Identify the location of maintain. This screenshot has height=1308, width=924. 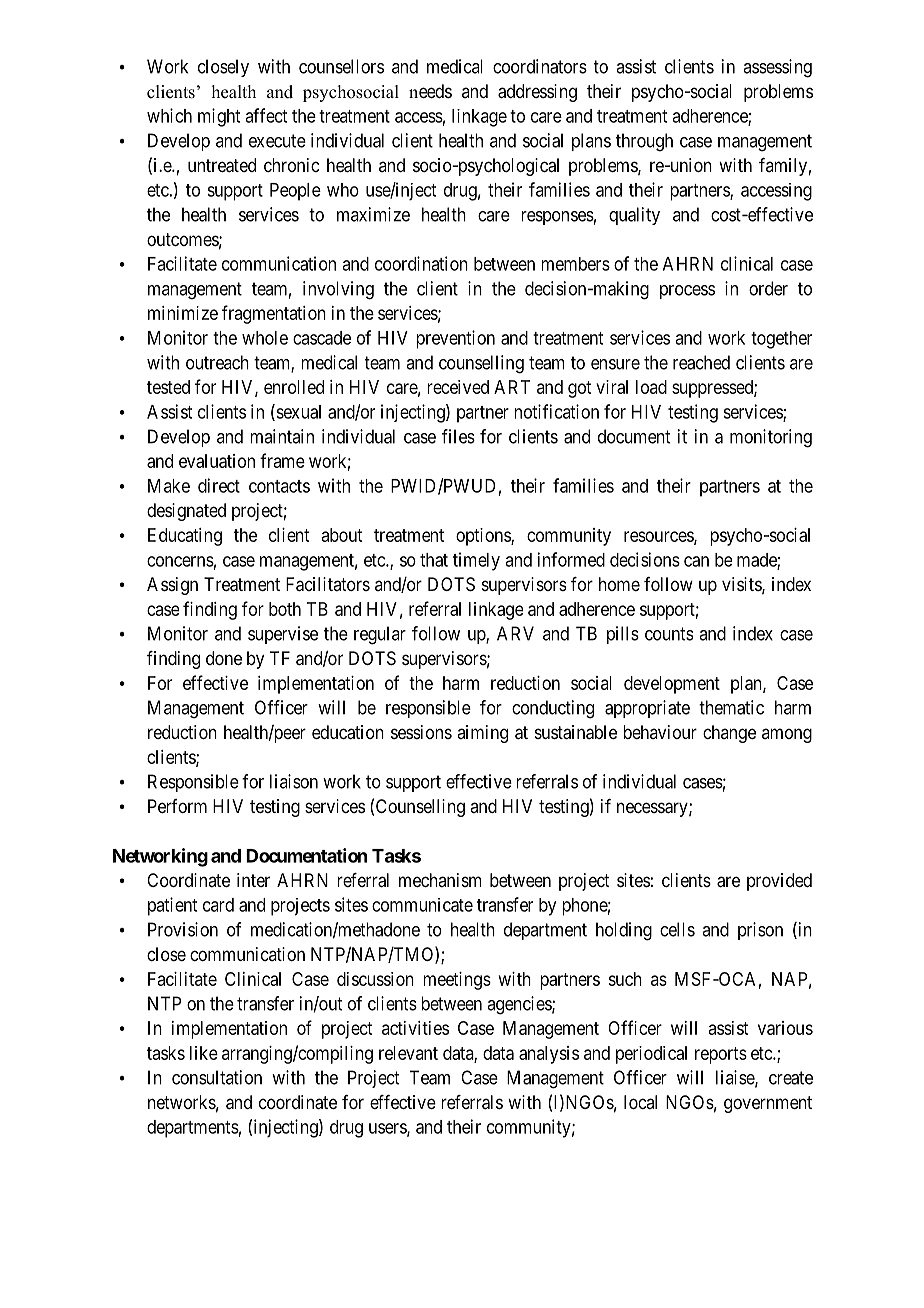
(282, 436).
